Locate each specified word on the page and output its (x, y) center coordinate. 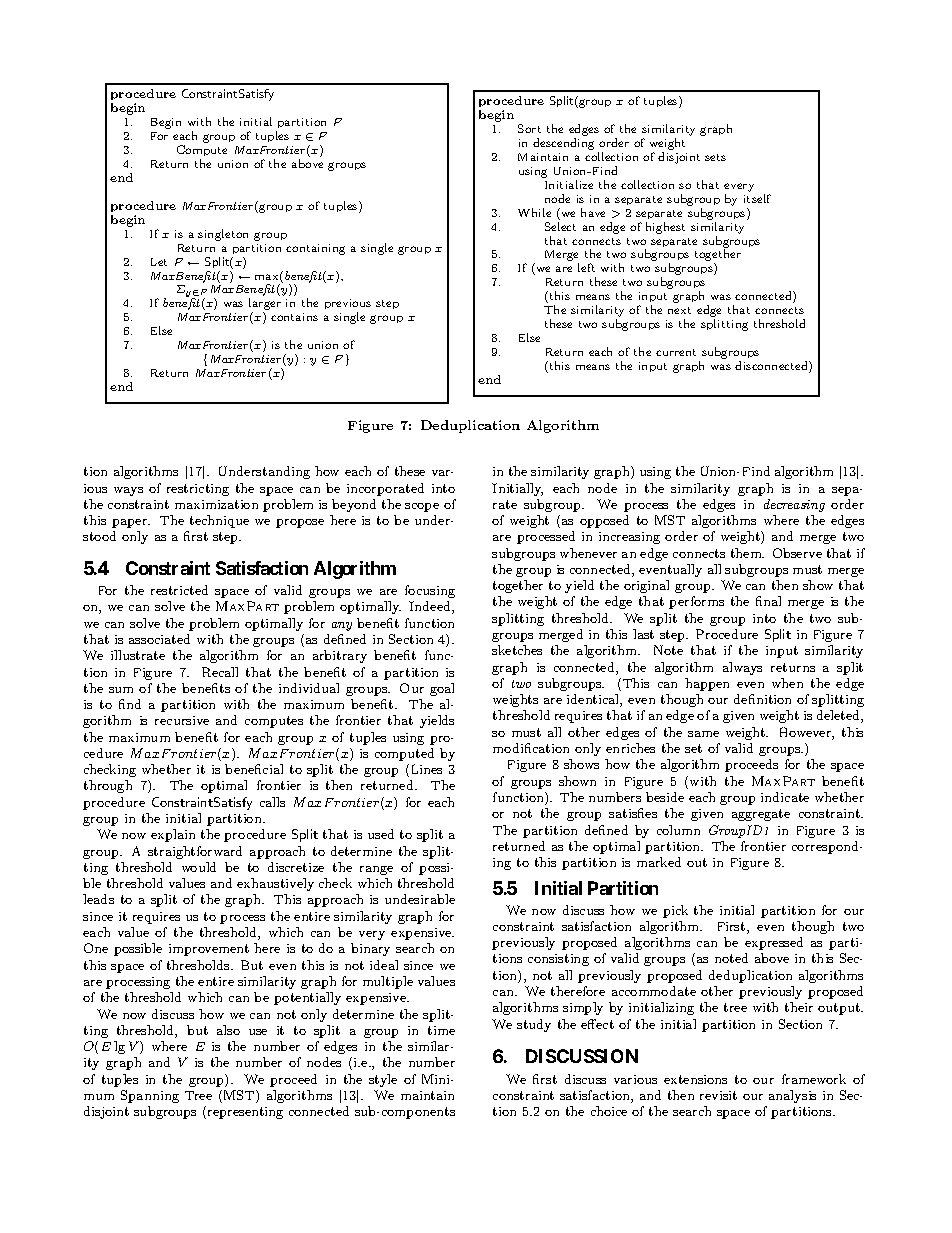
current (676, 352)
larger (265, 305)
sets (715, 157)
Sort (529, 128)
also (228, 1030)
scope (422, 507)
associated (159, 639)
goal (442, 689)
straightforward (195, 852)
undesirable (420, 899)
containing (315, 249)
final (768, 601)
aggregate (761, 815)
